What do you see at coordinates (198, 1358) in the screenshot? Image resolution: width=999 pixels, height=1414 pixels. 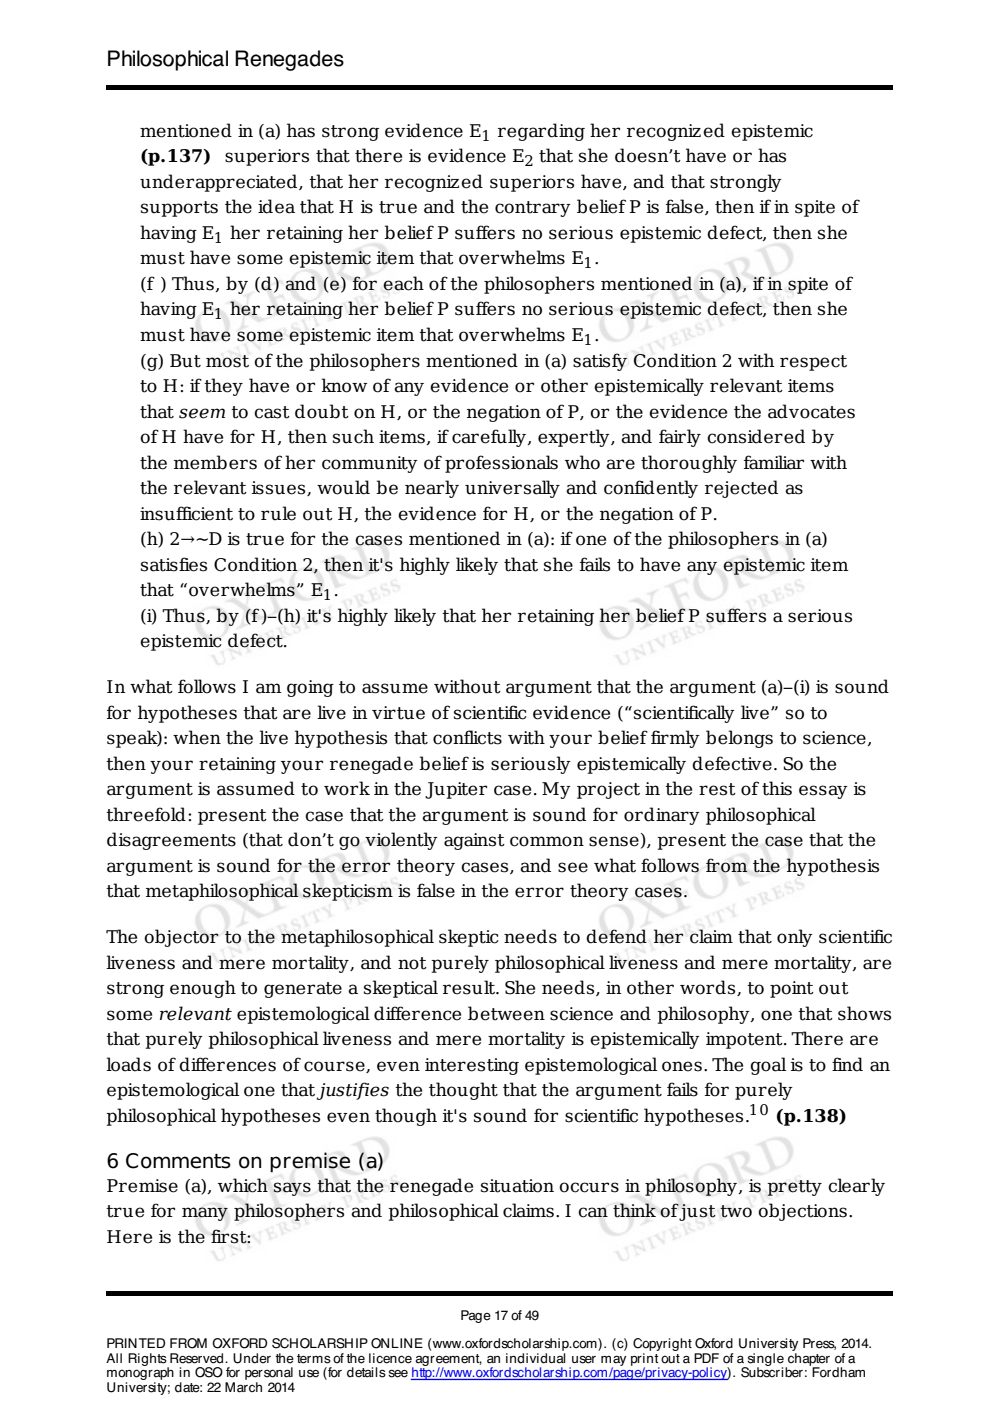 I see `Reserved` at bounding box center [198, 1358].
